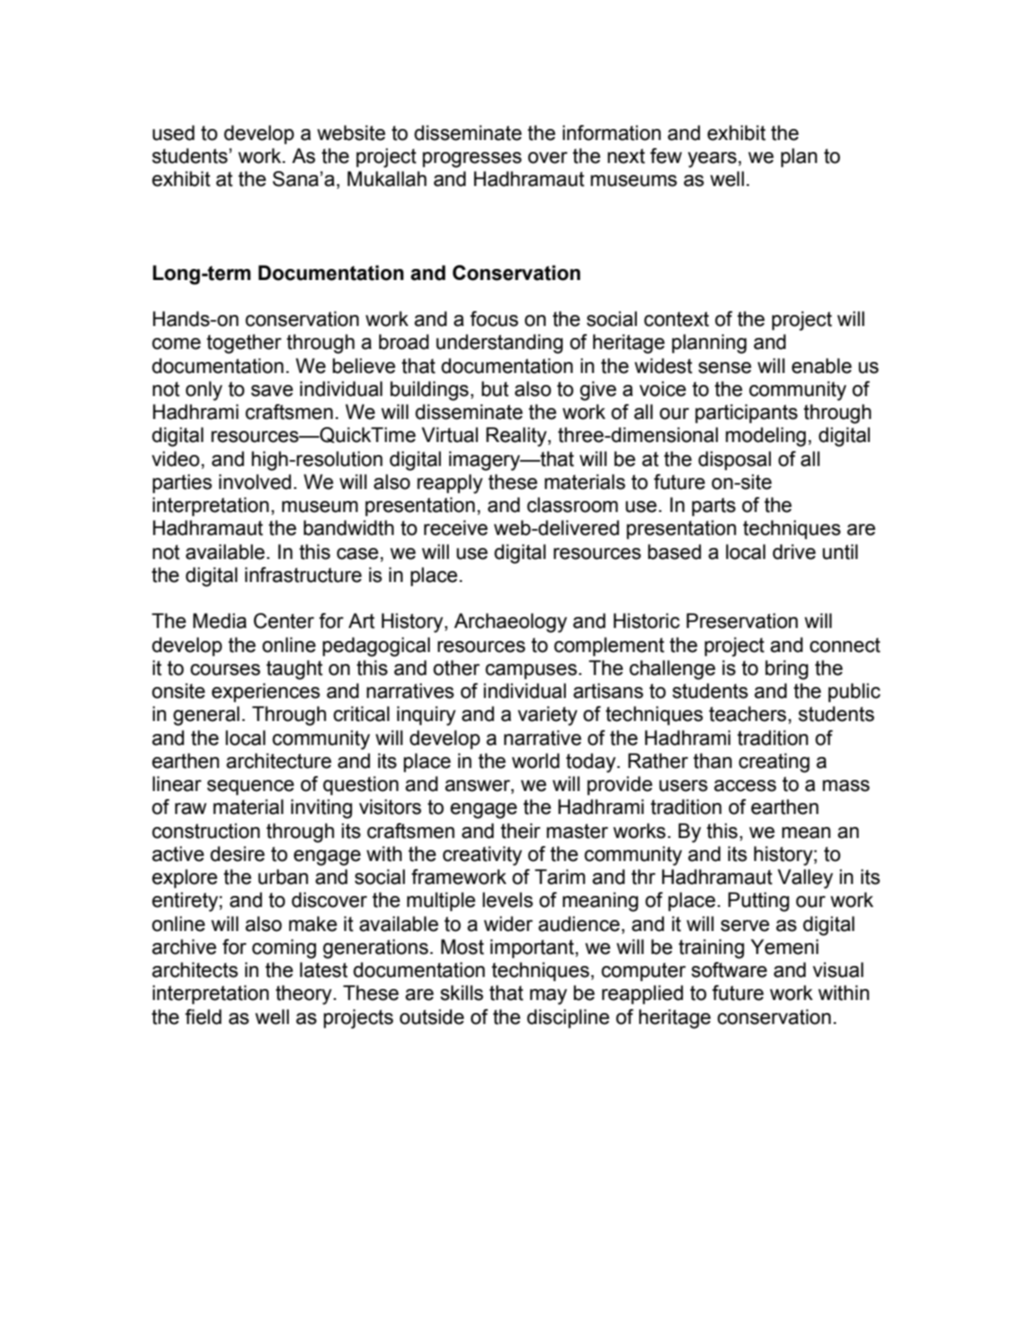  What do you see at coordinates (713, 160) in the image?
I see `years` at bounding box center [713, 160].
